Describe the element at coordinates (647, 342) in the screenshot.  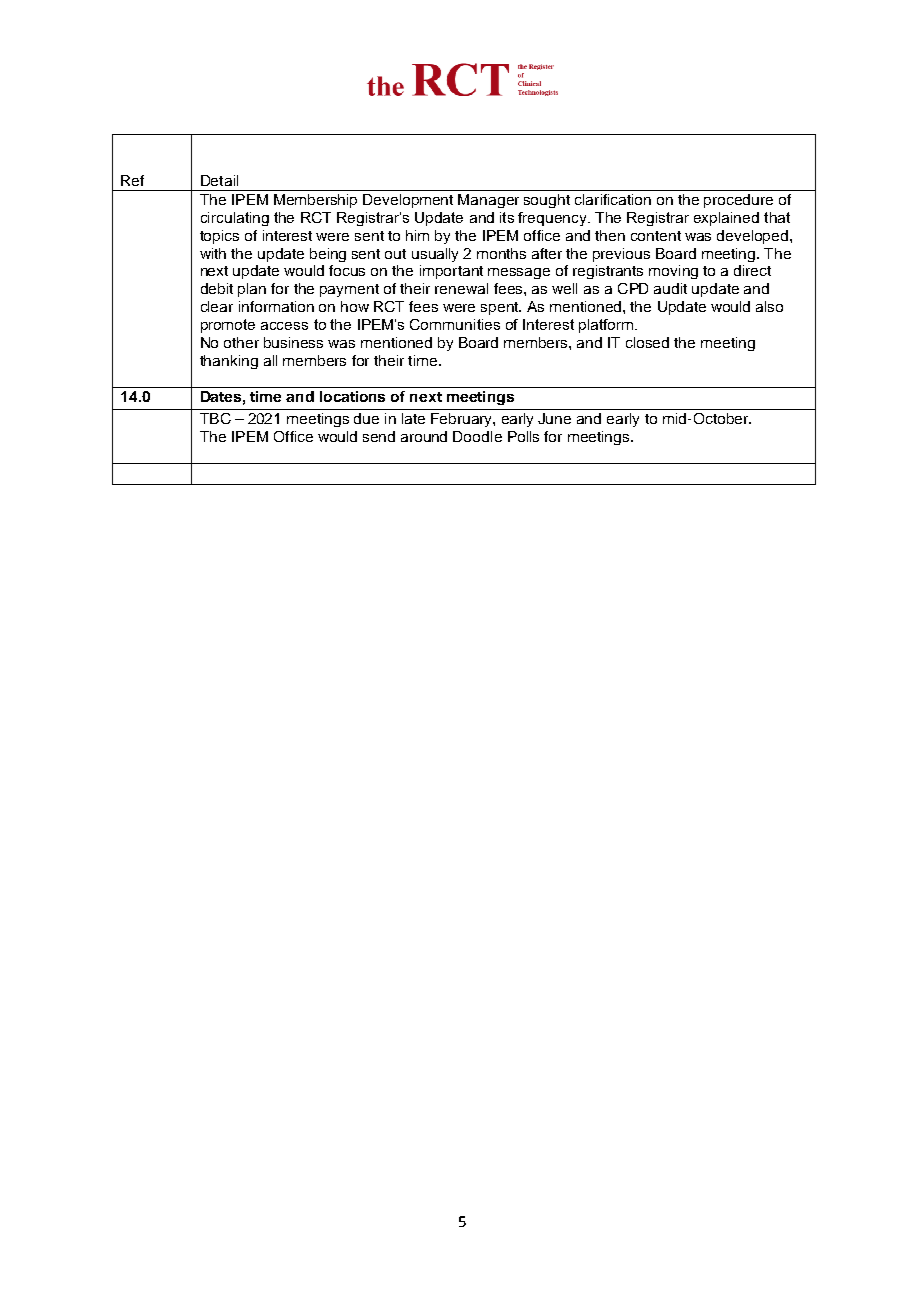
I see `closed` at that location.
